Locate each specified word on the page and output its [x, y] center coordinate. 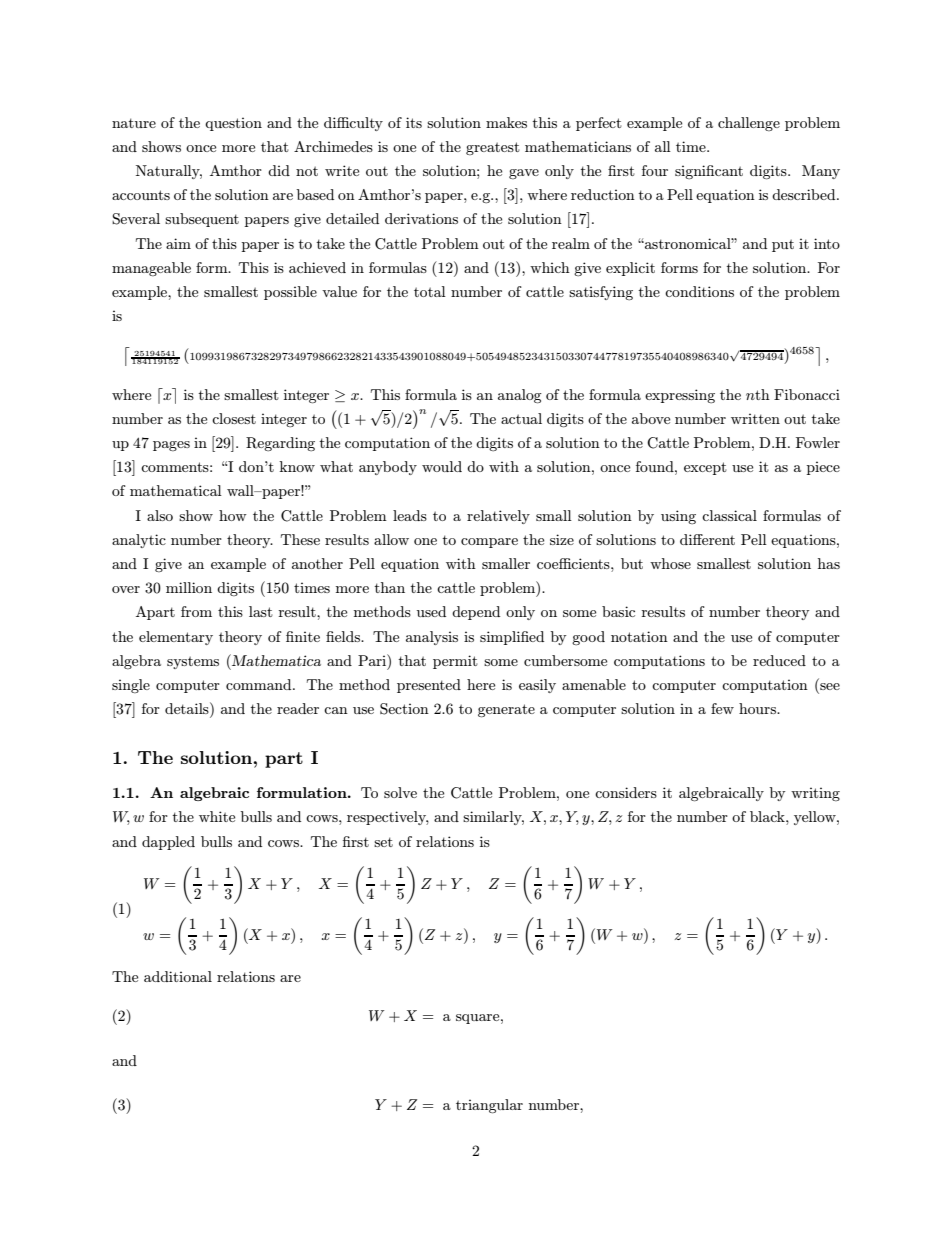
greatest [493, 148]
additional [178, 976]
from [196, 611]
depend [476, 613]
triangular [489, 1106]
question [233, 124]
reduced [779, 660]
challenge [749, 124]
